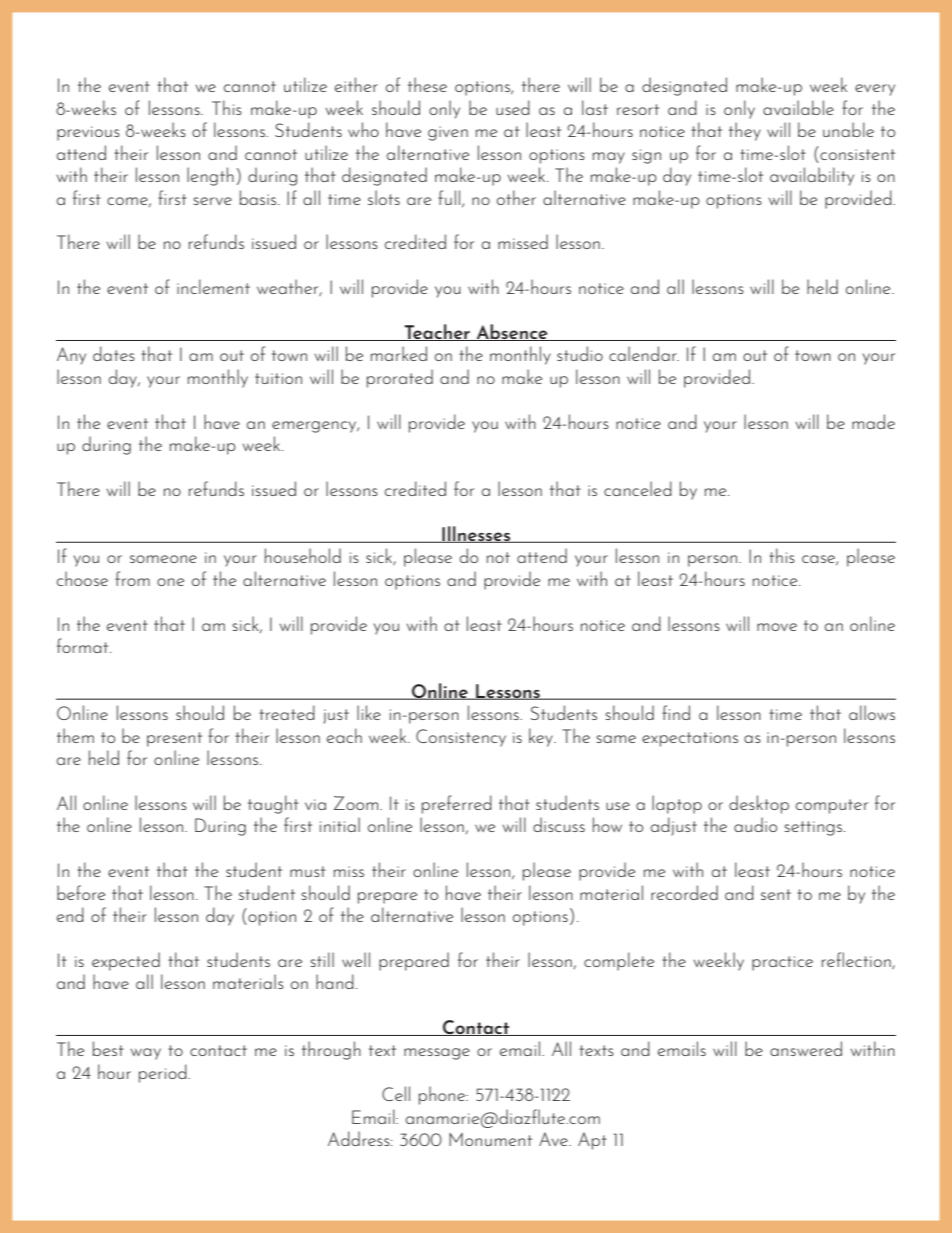 The height and width of the image is (1233, 952). I want to click on previous, so click(88, 133).
